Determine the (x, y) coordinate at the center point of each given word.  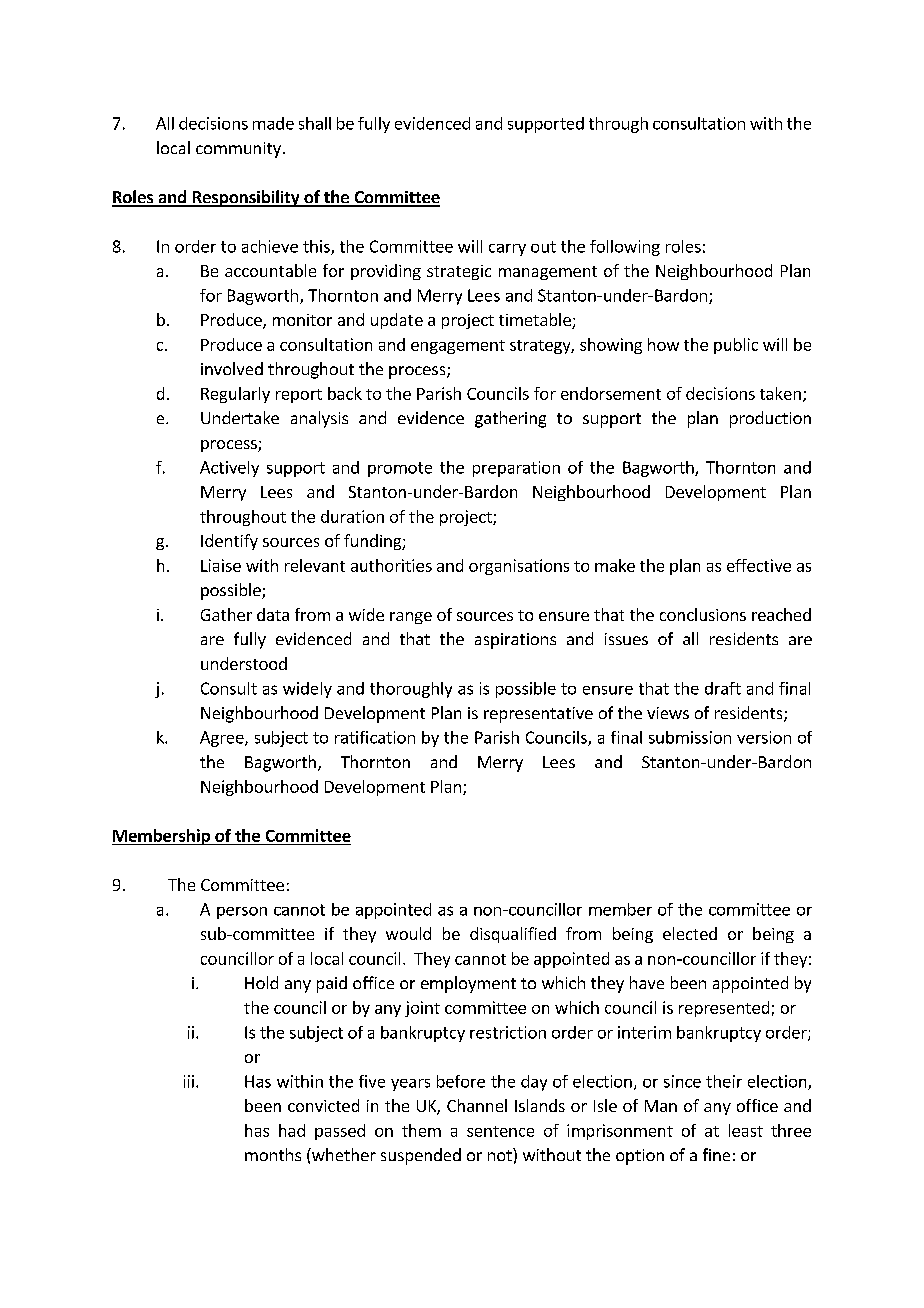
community (238, 150)
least (746, 1130)
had (292, 1130)
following (625, 248)
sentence (500, 1131)
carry (507, 250)
